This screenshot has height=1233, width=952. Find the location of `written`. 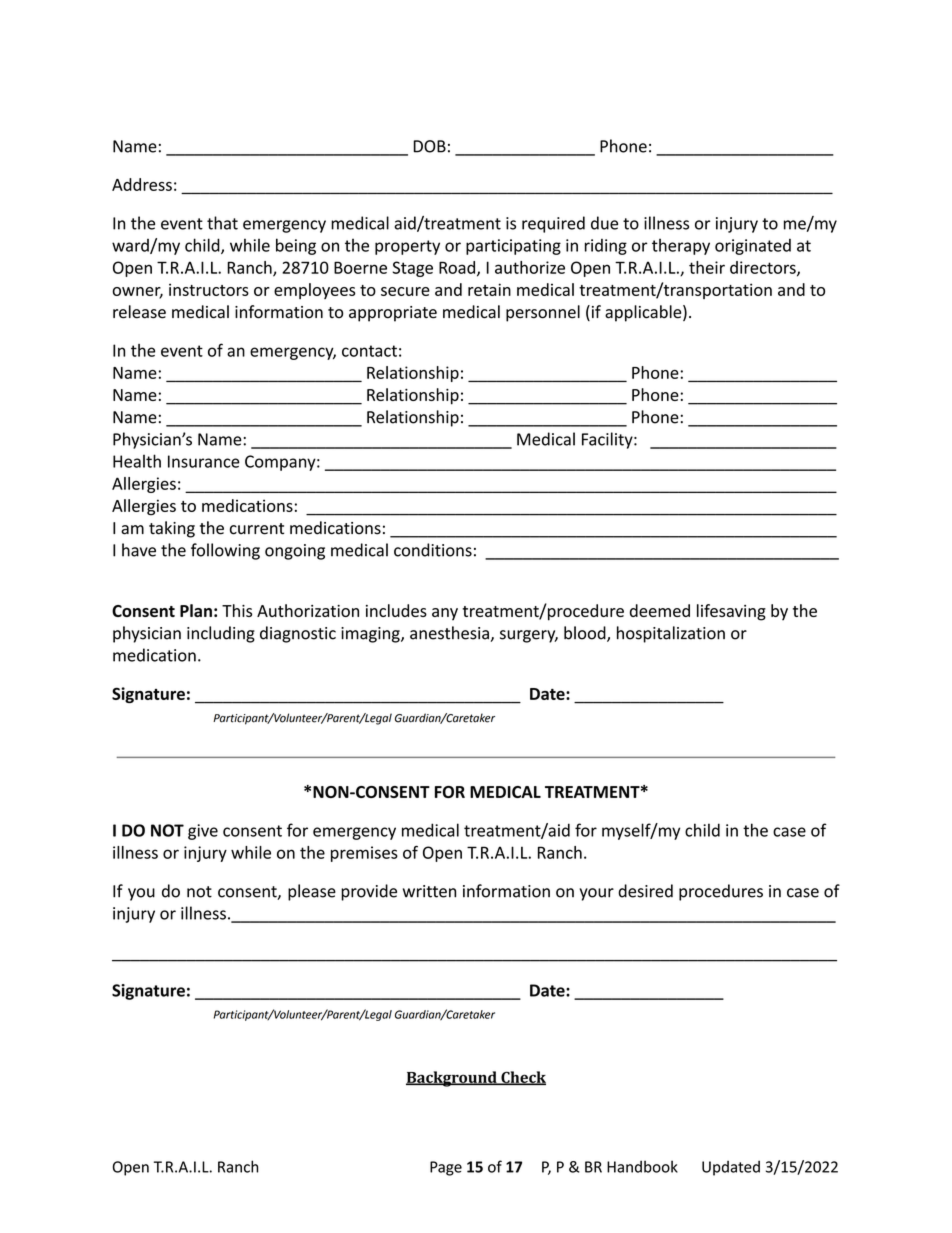

written is located at coordinates (429, 891).
